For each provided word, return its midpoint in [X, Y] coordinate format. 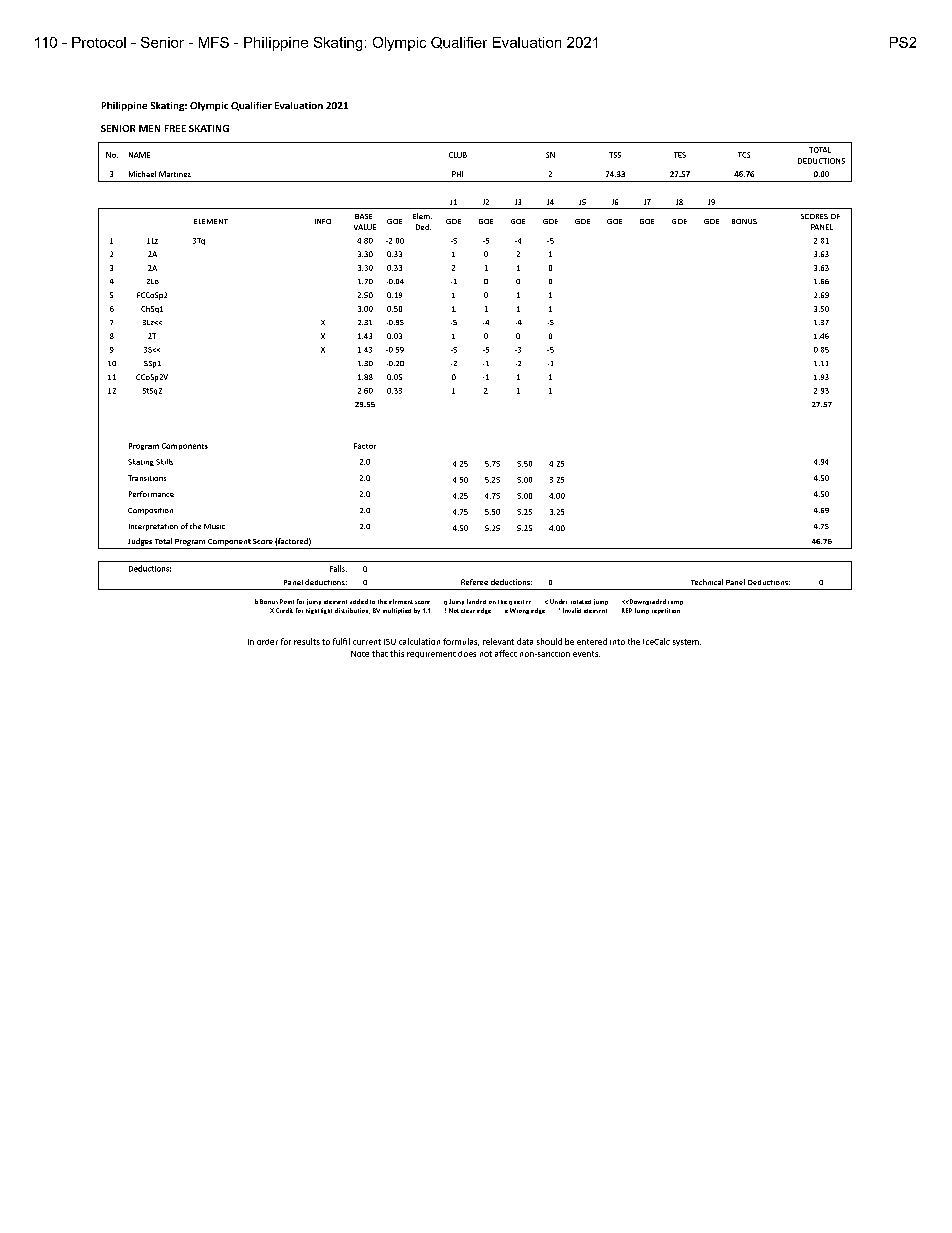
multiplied [397, 611]
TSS [615, 155]
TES [680, 155]
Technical [707, 582]
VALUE [365, 227]
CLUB [458, 155]
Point [287, 601]
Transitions [147, 478]
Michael [142, 174]
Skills [164, 462]
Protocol [99, 42]
